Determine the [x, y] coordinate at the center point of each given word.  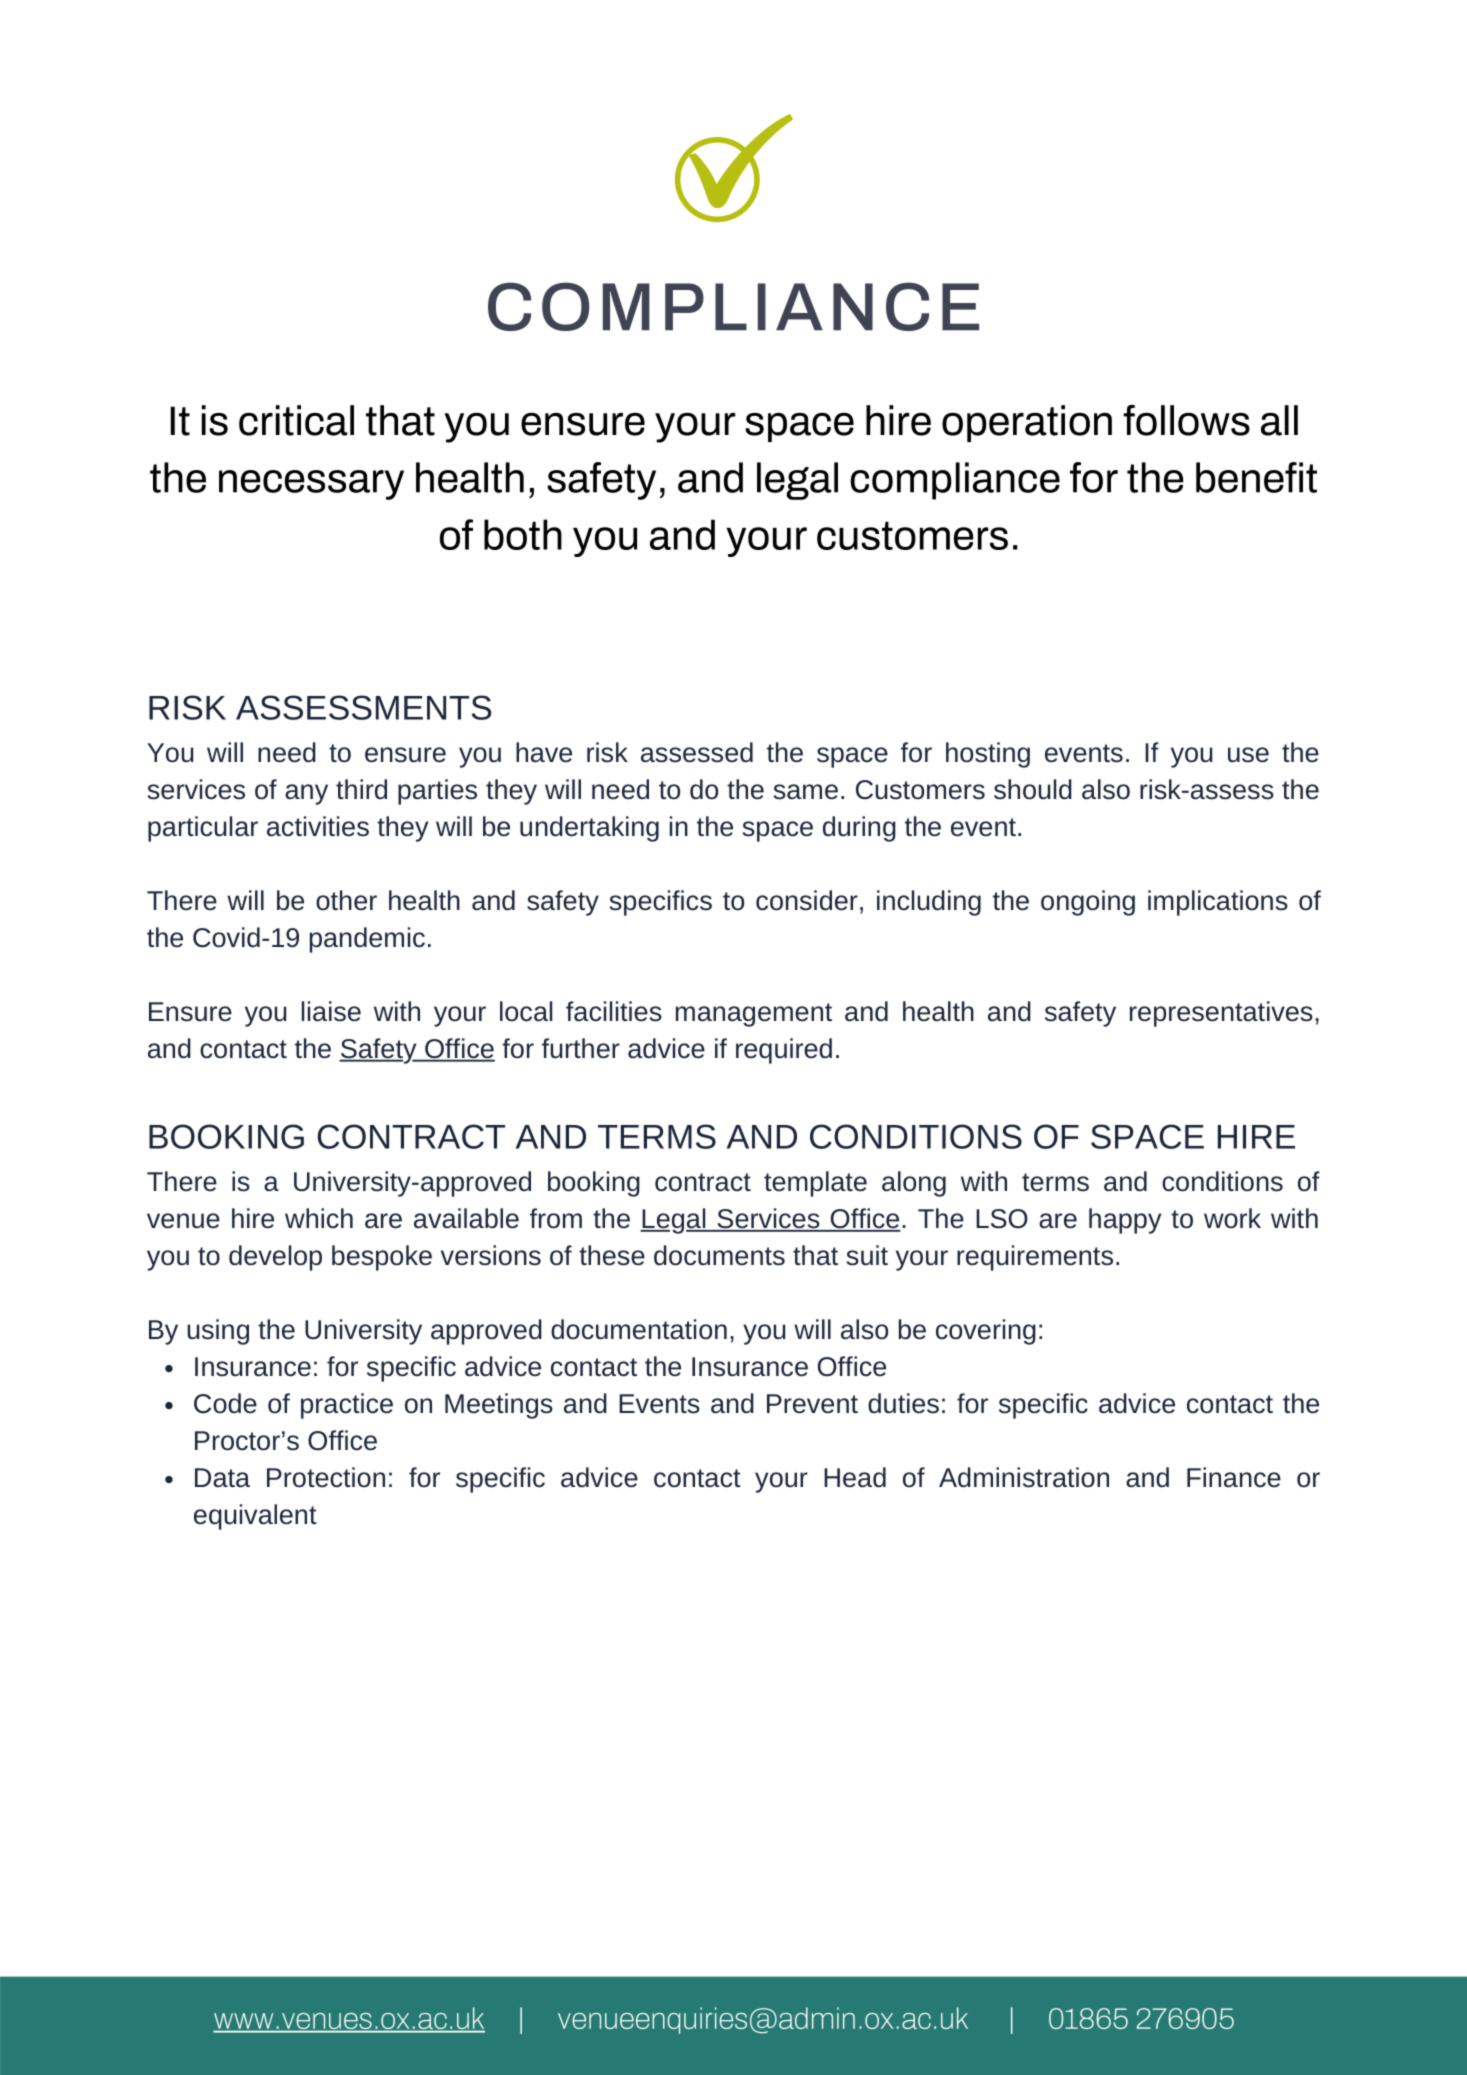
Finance [1234, 1477]
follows [1186, 420]
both [523, 534]
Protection [326, 1477]
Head [855, 1477]
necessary [311, 485]
